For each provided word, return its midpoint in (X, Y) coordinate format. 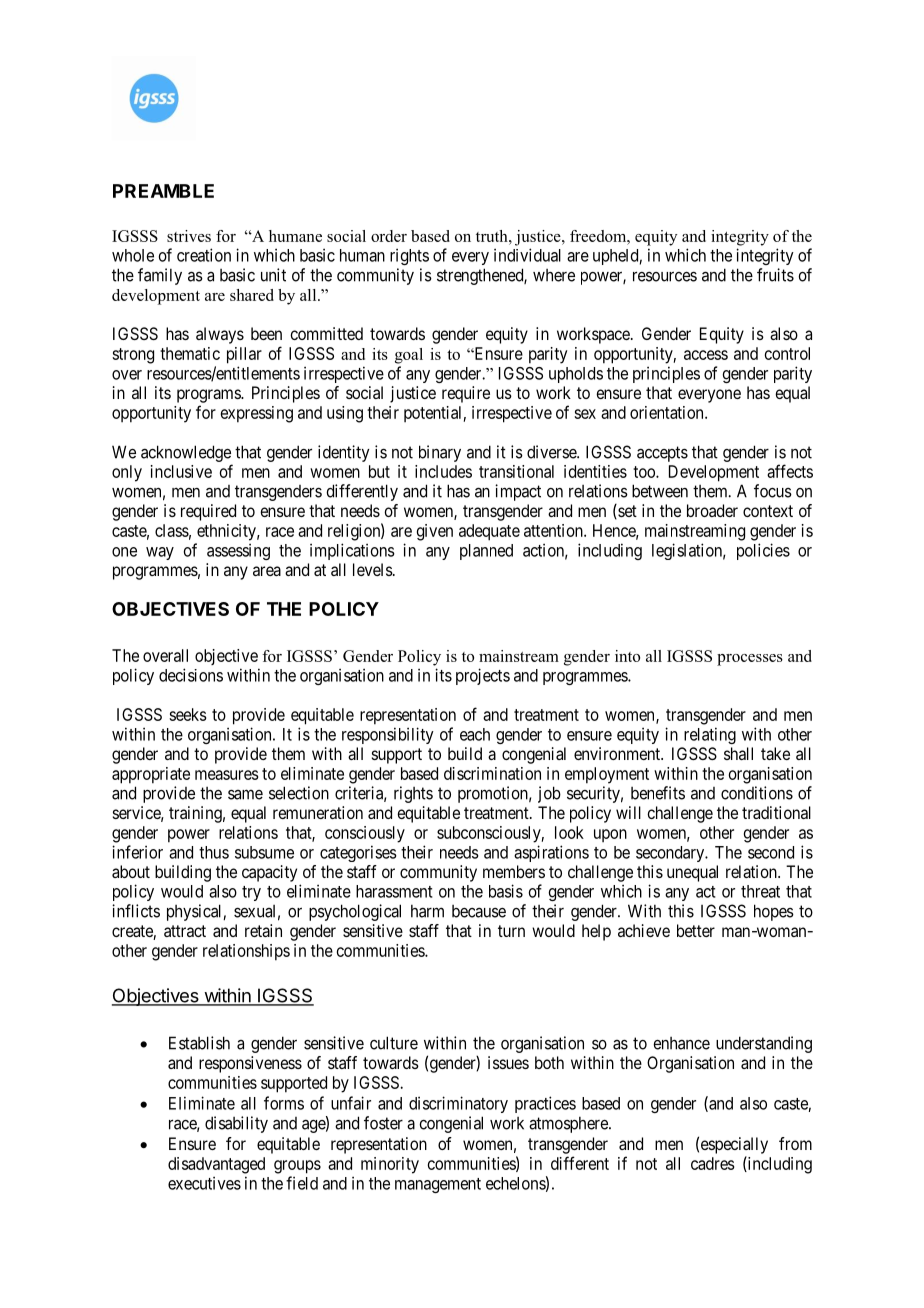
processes (750, 660)
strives (189, 236)
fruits (775, 275)
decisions (191, 675)
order (389, 236)
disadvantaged (216, 1165)
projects (483, 676)
